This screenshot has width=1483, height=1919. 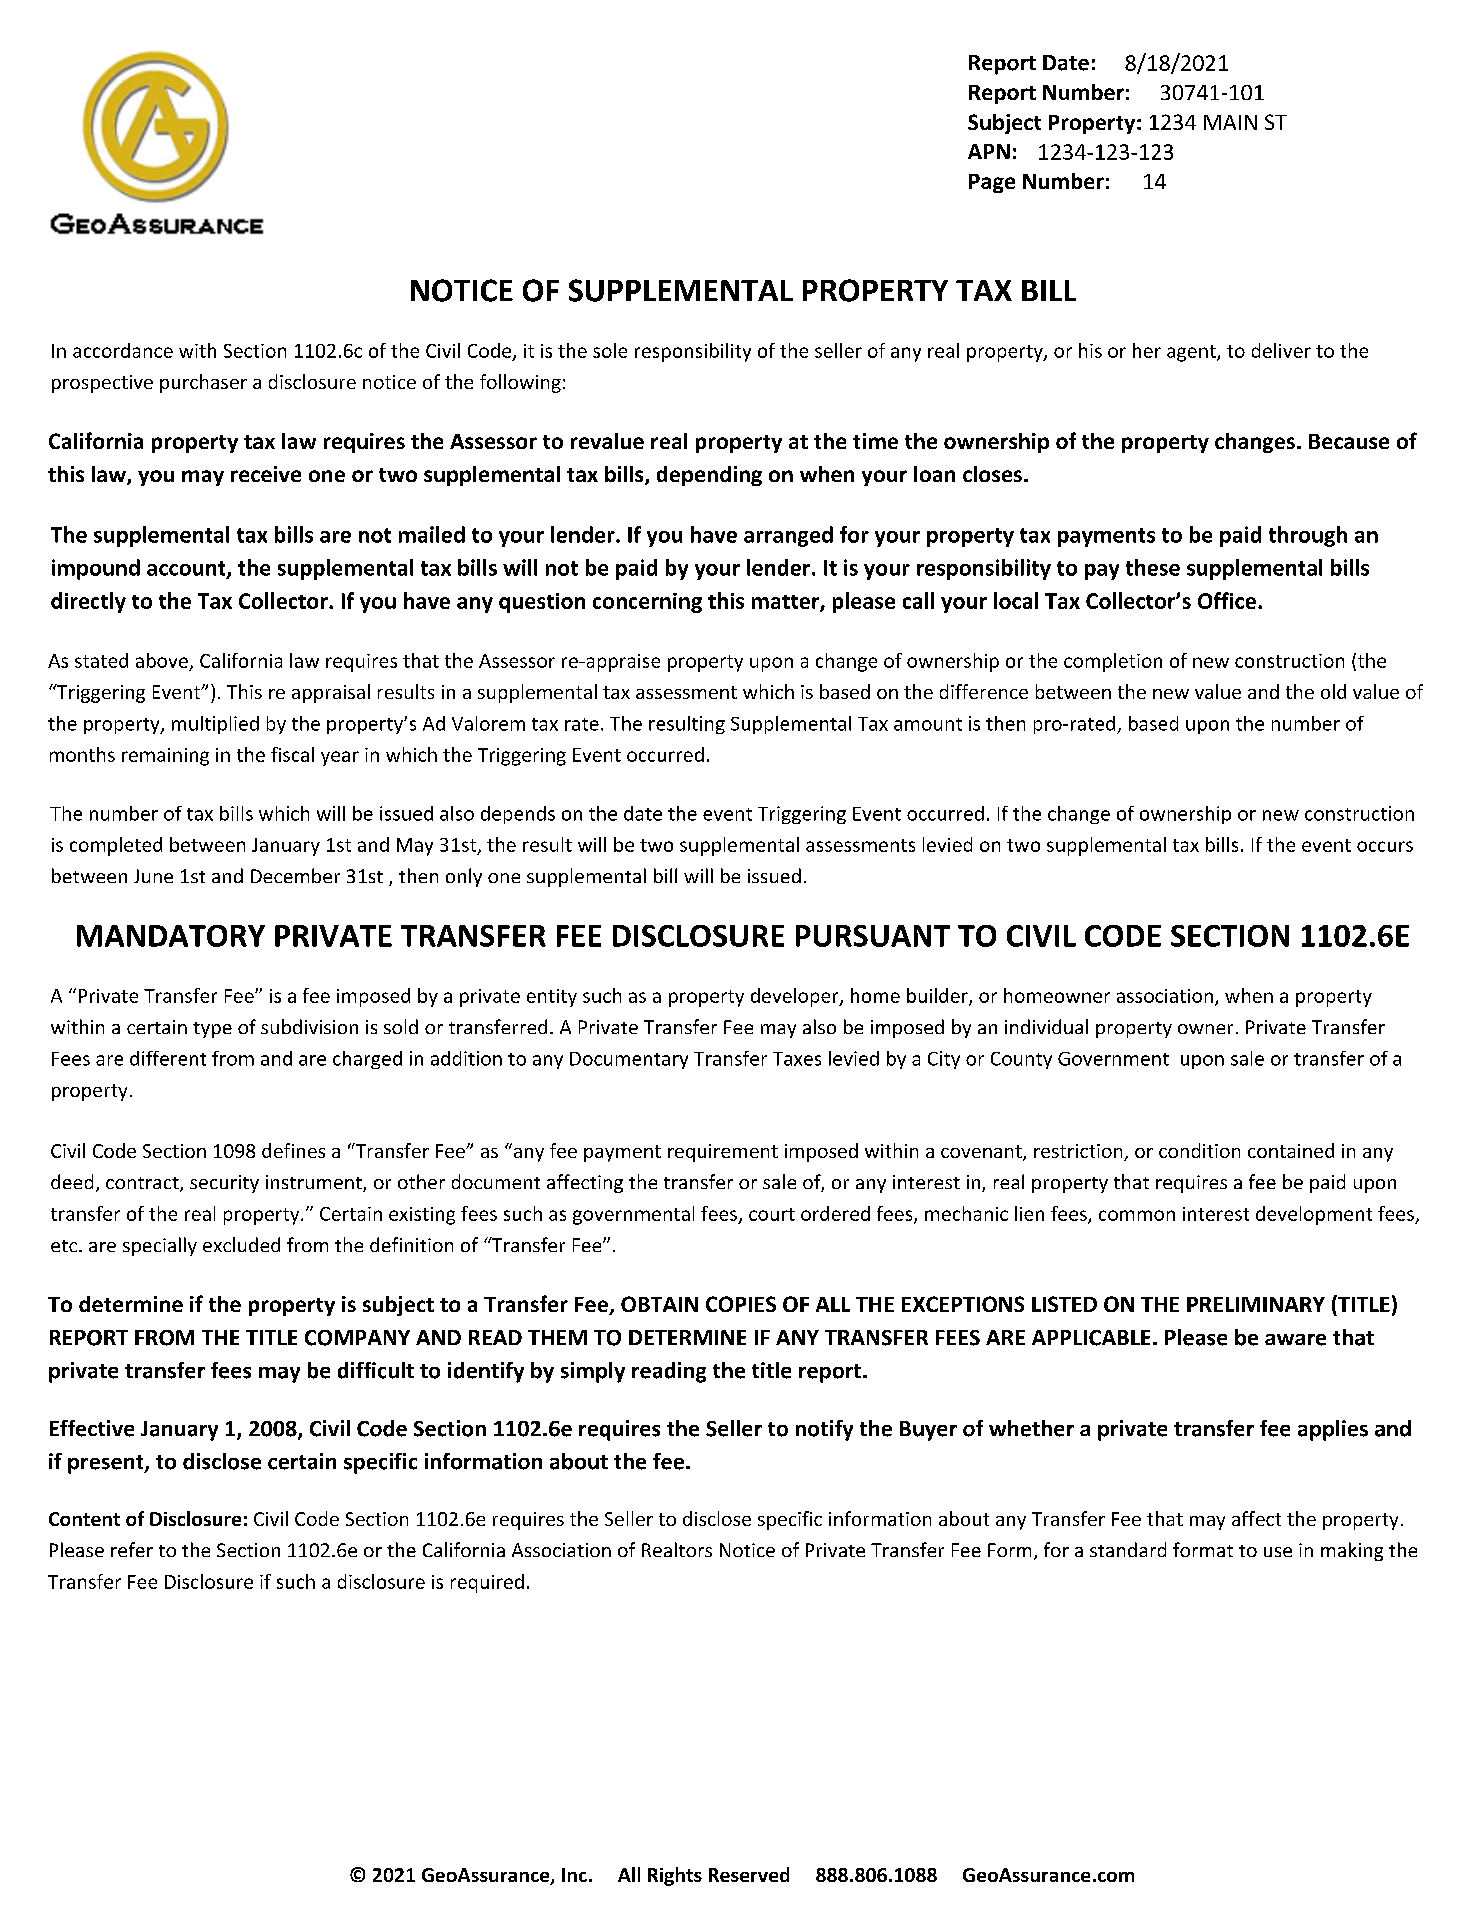 What do you see at coordinates (241, 1244) in the screenshot?
I see `excluded` at bounding box center [241, 1244].
